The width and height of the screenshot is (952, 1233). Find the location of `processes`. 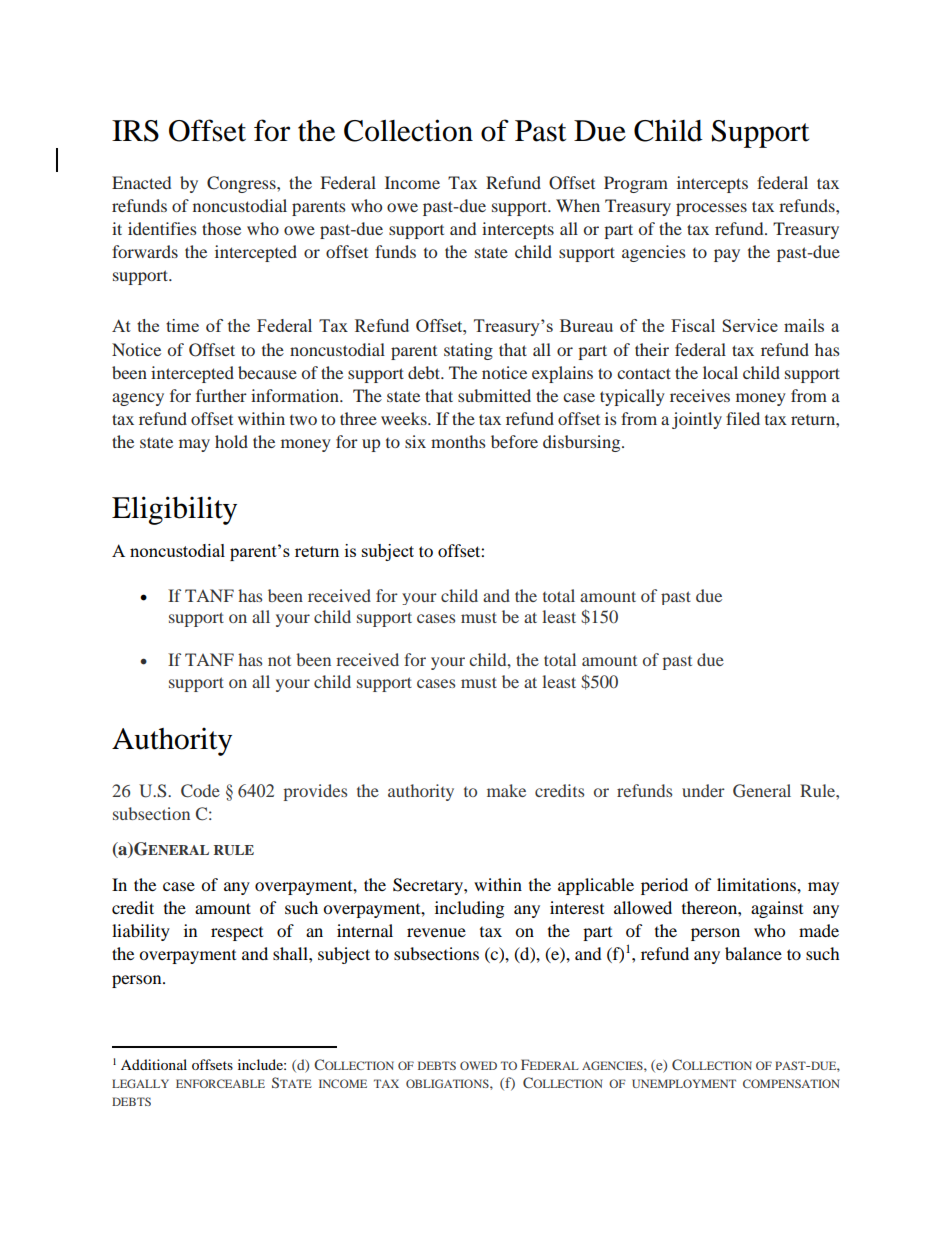

processes is located at coordinates (711, 209).
